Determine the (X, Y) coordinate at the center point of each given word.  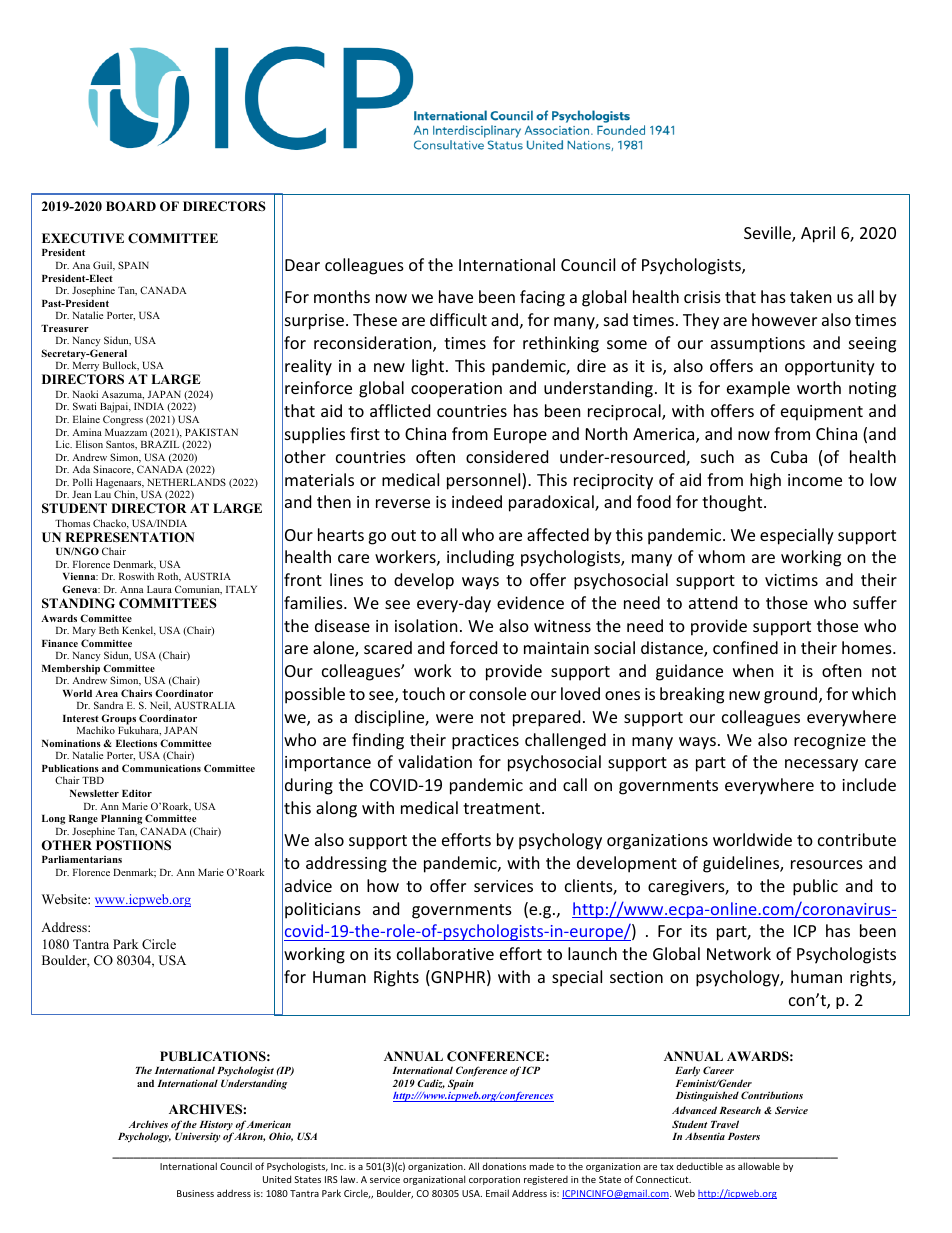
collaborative (445, 953)
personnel (485, 481)
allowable (759, 1166)
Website (65, 899)
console (497, 693)
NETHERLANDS (187, 482)
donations (504, 1166)
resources (827, 864)
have (456, 296)
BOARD (131, 206)
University (197, 1137)
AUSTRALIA (204, 705)
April (818, 234)
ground (792, 695)
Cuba (789, 456)
